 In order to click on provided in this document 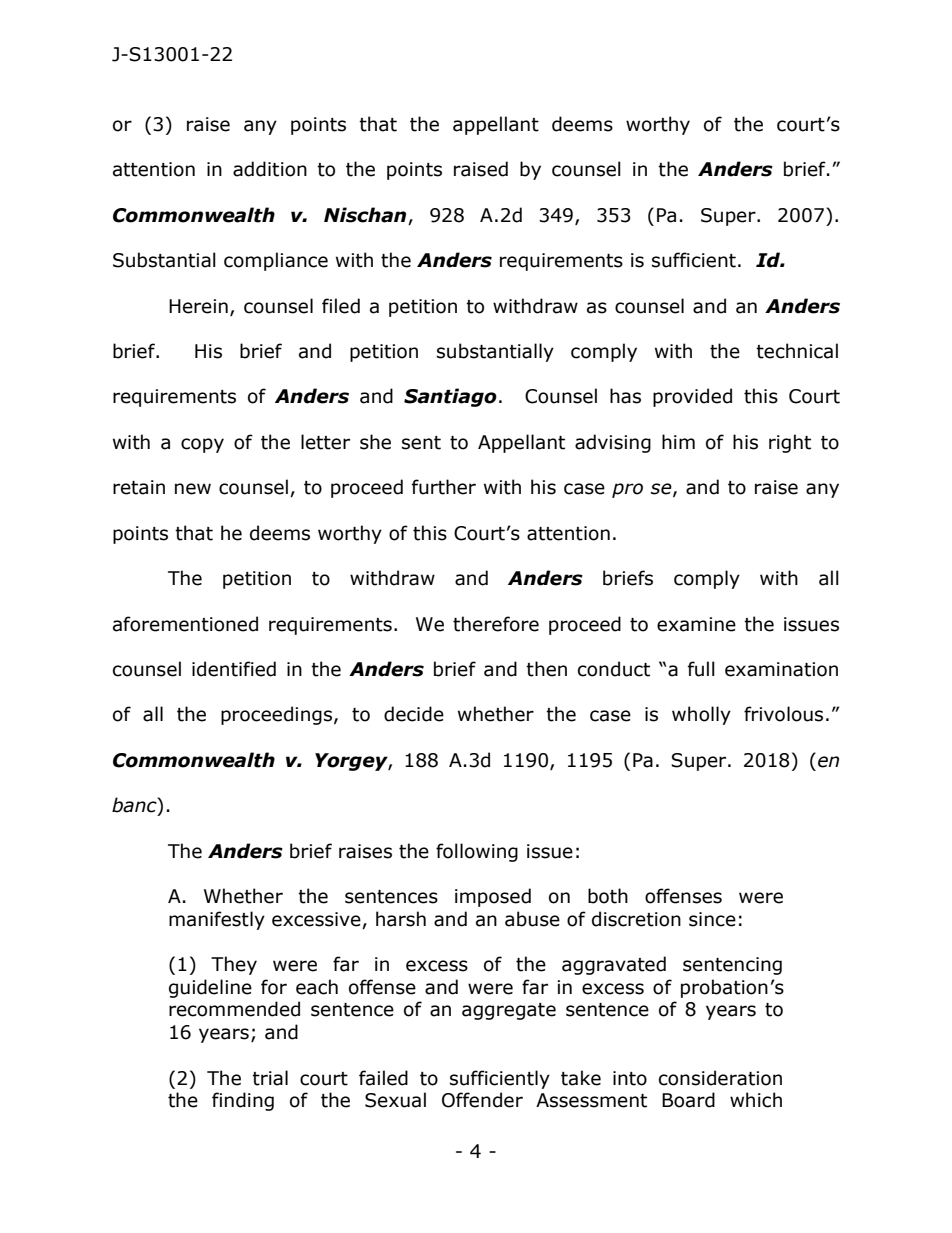, I will do `click(692, 397)`.
